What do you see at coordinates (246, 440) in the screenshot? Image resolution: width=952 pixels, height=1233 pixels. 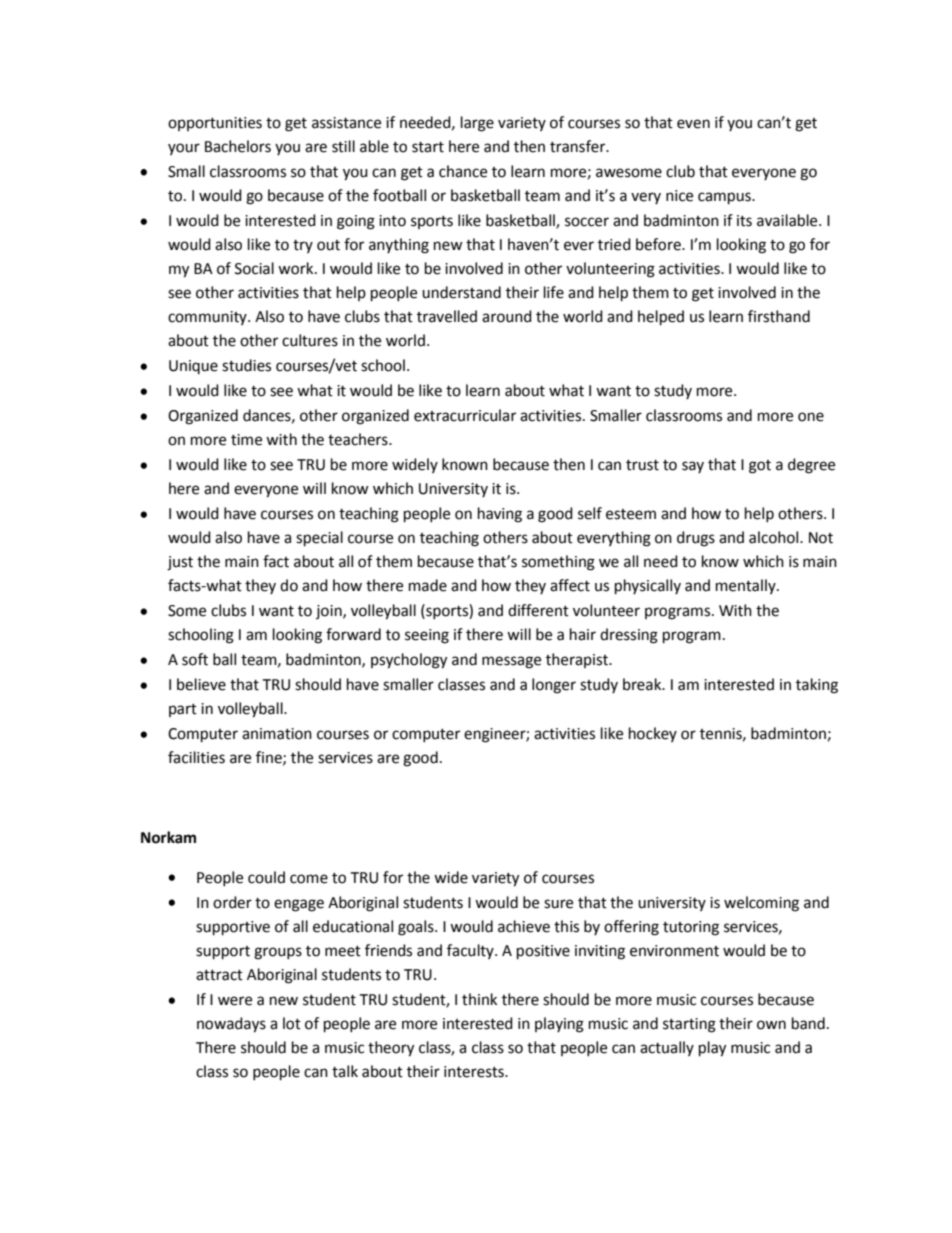 I see `time` at bounding box center [246, 440].
